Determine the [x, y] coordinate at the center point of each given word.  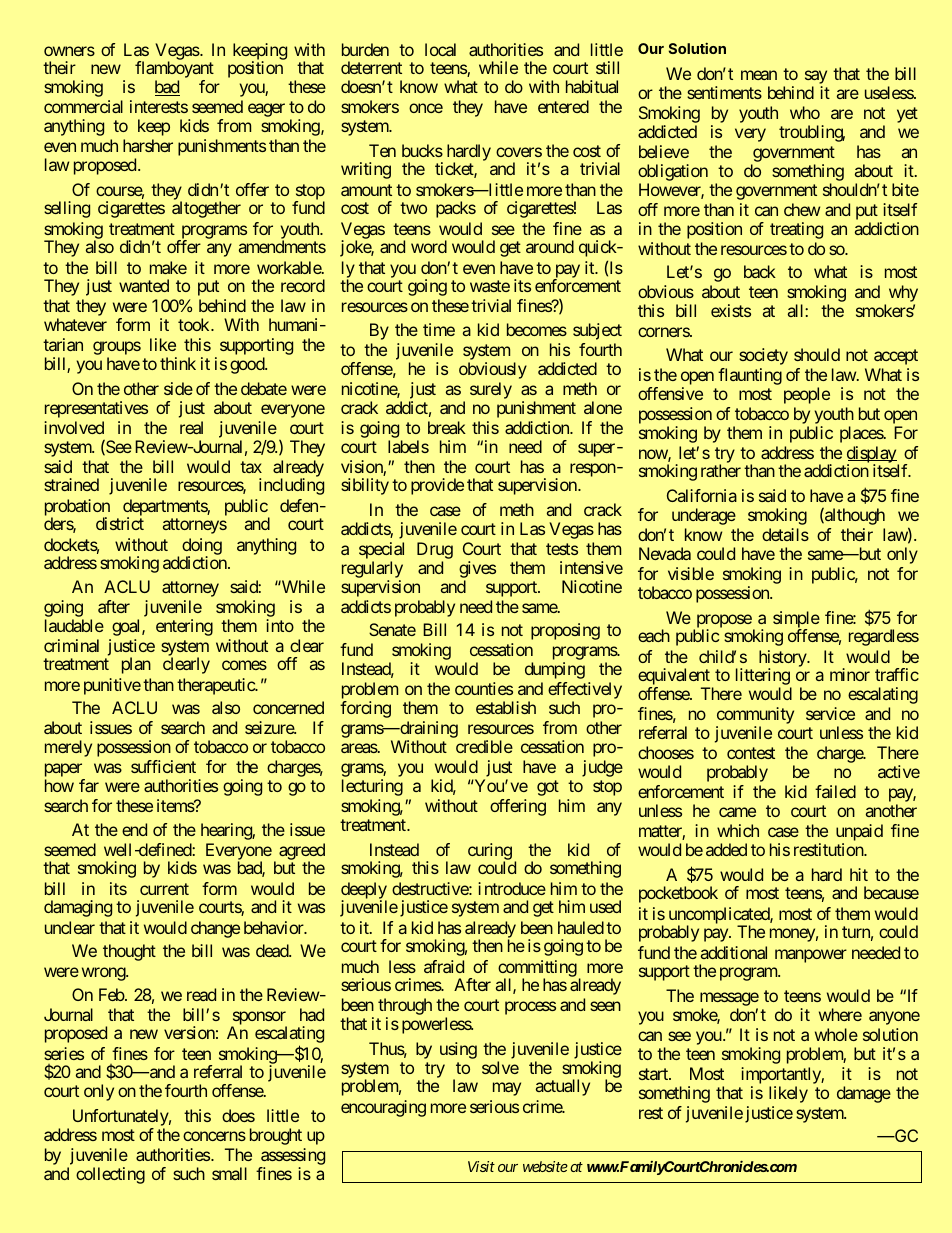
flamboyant [174, 71]
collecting [110, 1175]
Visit [481, 1166]
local [440, 49]
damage [864, 1094]
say [816, 79]
